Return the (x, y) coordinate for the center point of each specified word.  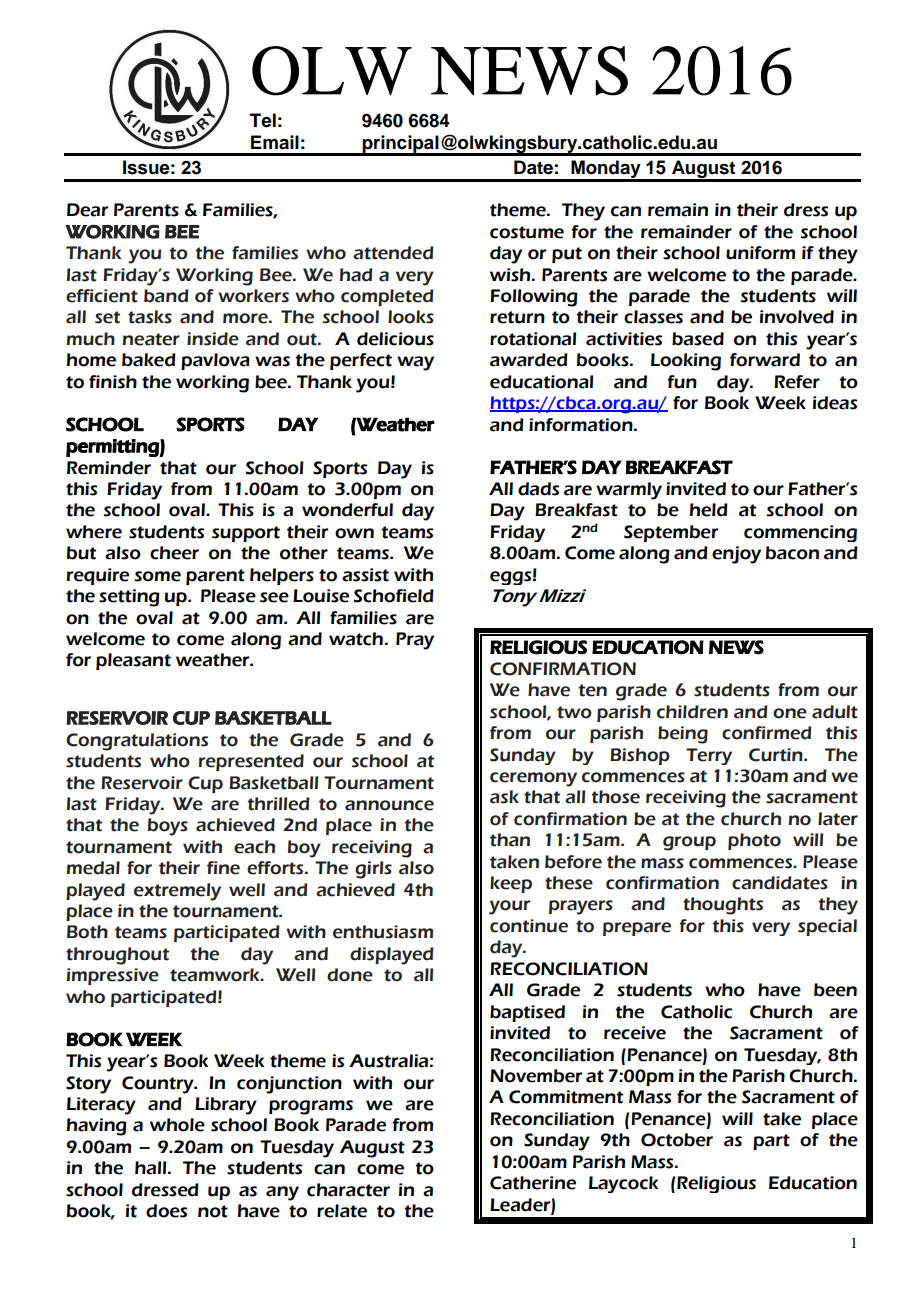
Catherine (533, 1183)
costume (527, 232)
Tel (263, 120)
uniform (760, 253)
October (677, 1140)
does (166, 1211)
